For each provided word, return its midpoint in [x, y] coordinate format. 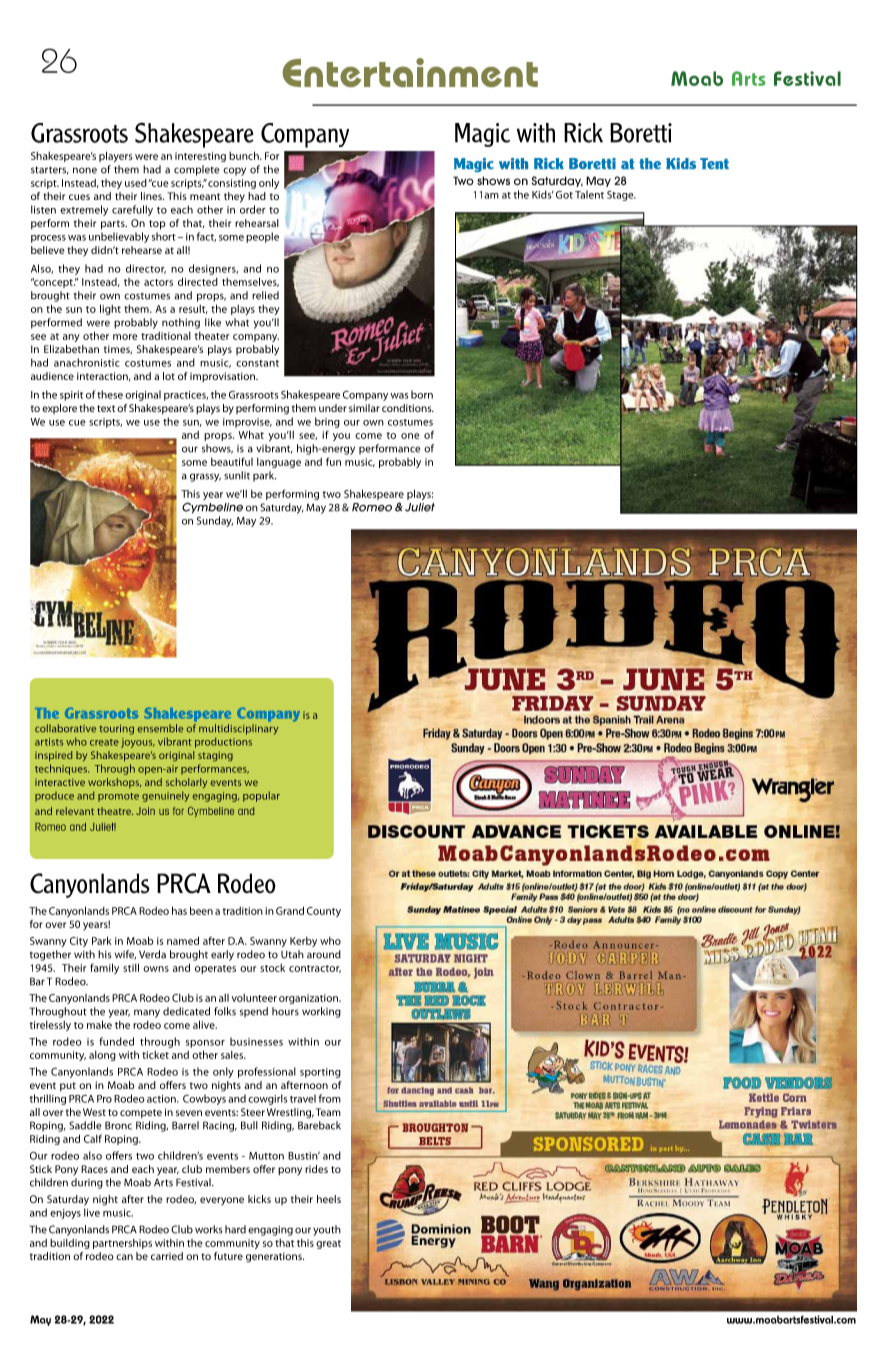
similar [364, 408]
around [324, 954]
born [422, 394]
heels [329, 1199]
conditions [408, 408]
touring [117, 730]
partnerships [122, 1244]
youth [327, 1230]
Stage [621, 196]
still [131, 967]
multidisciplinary [238, 729]
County [324, 912]
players [115, 156]
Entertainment [410, 72]
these [110, 394]
